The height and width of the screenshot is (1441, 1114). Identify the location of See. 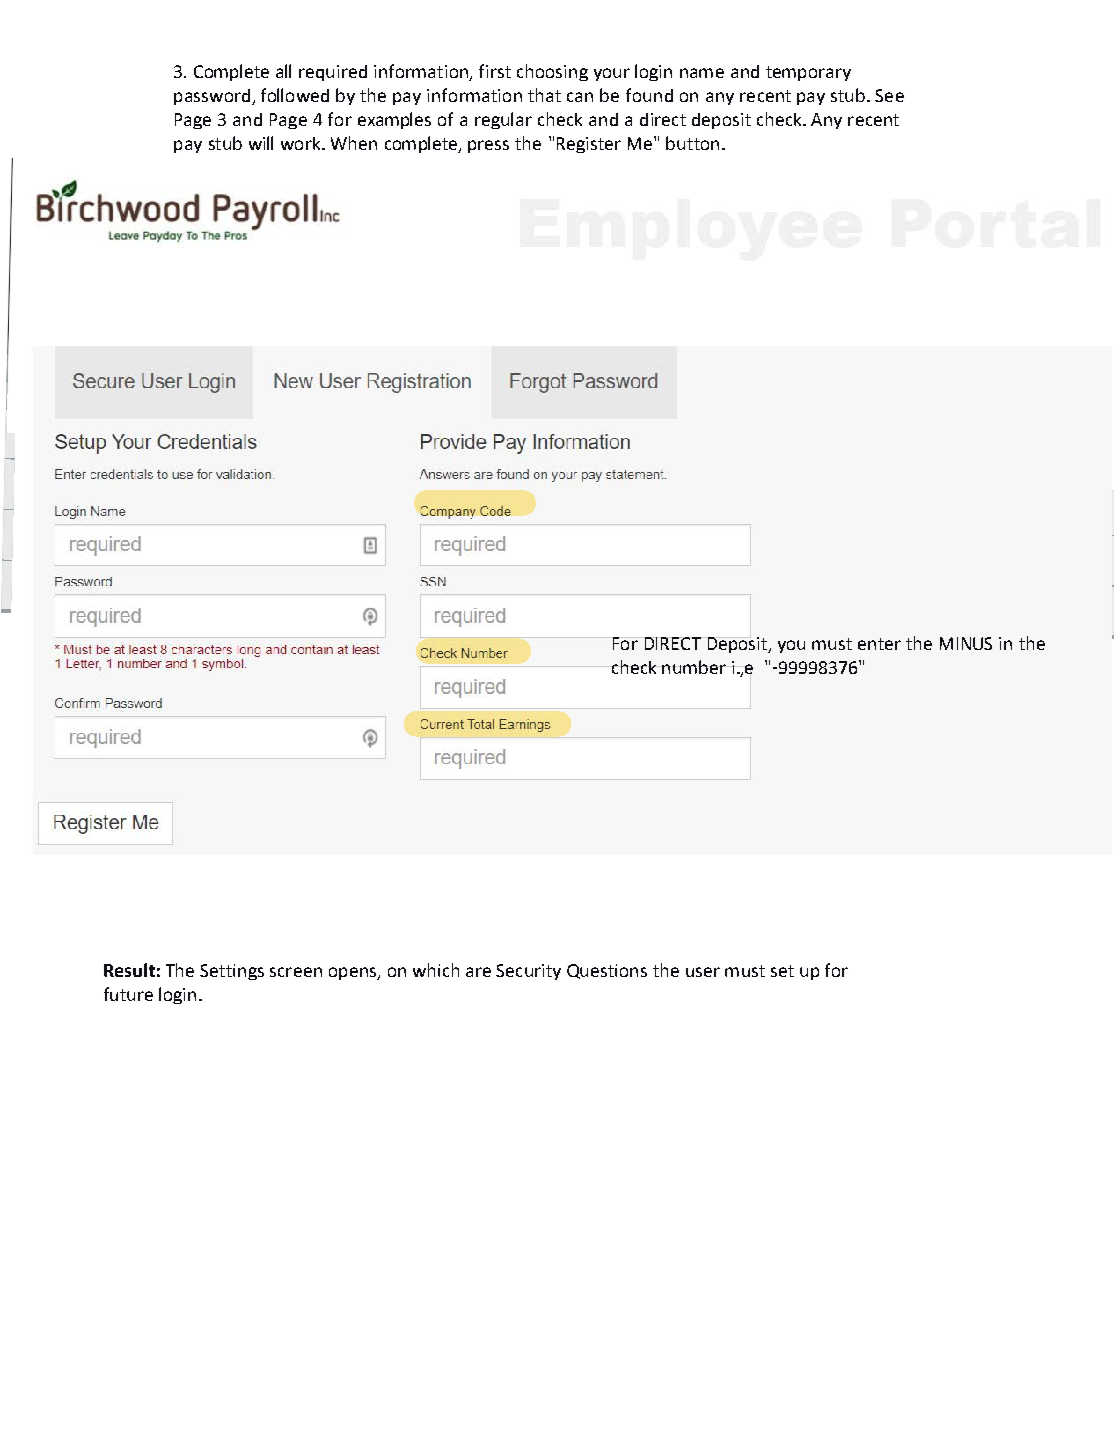
(889, 95).
